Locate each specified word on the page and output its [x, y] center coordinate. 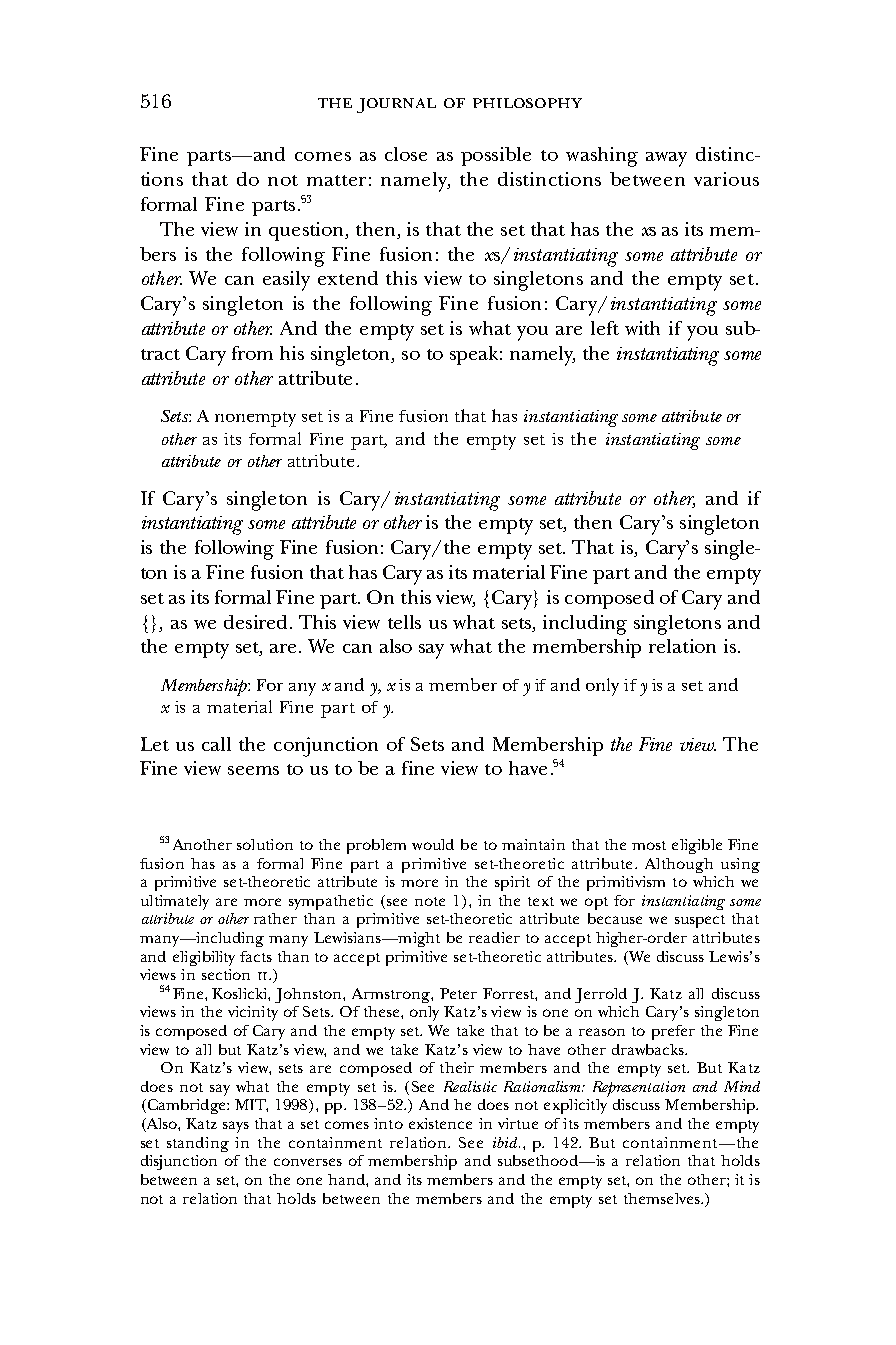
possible [496, 156]
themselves [663, 1198]
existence [440, 1123]
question [308, 231]
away [666, 159]
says [236, 1127]
